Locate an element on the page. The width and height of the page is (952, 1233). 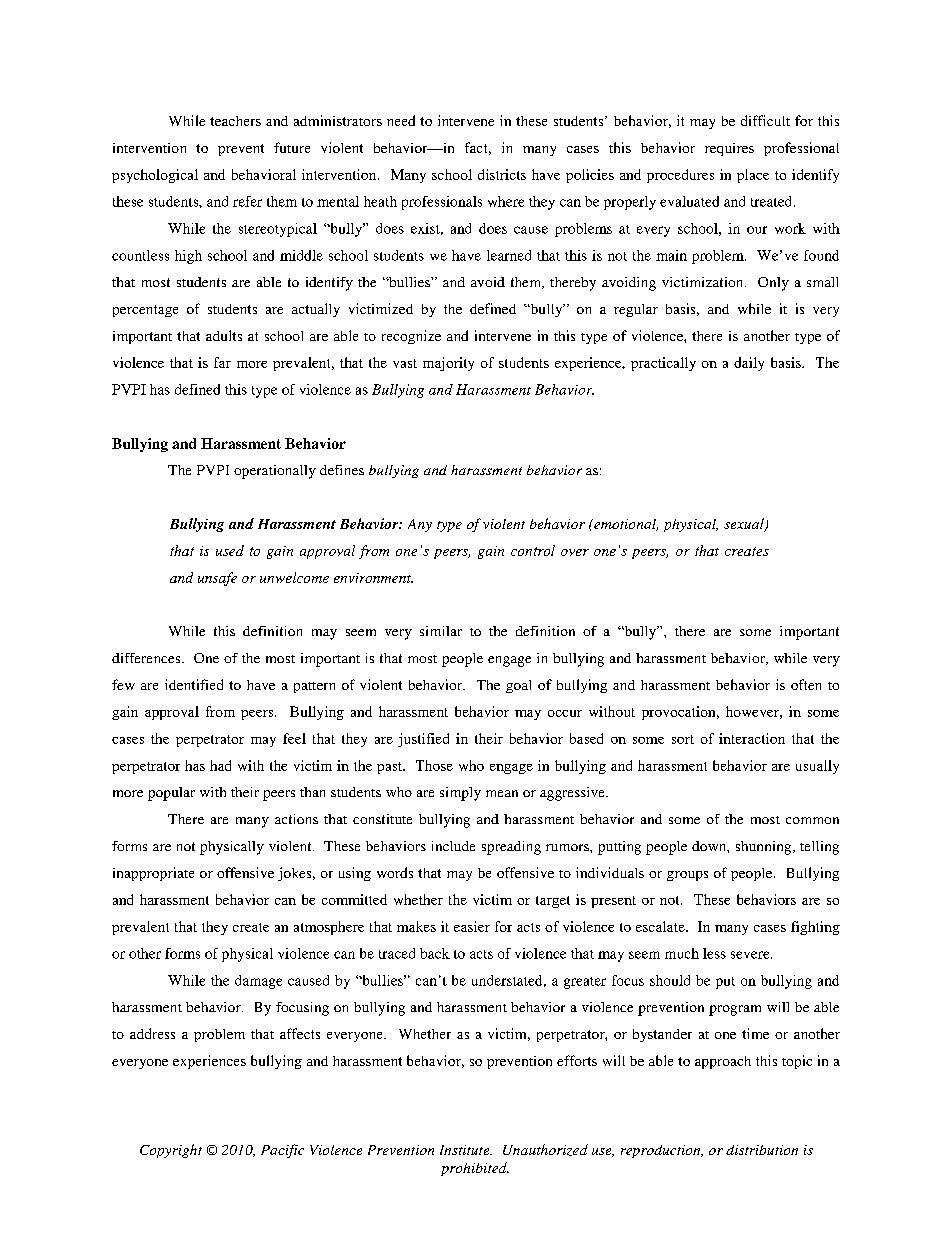
unsafe is located at coordinates (217, 579).
